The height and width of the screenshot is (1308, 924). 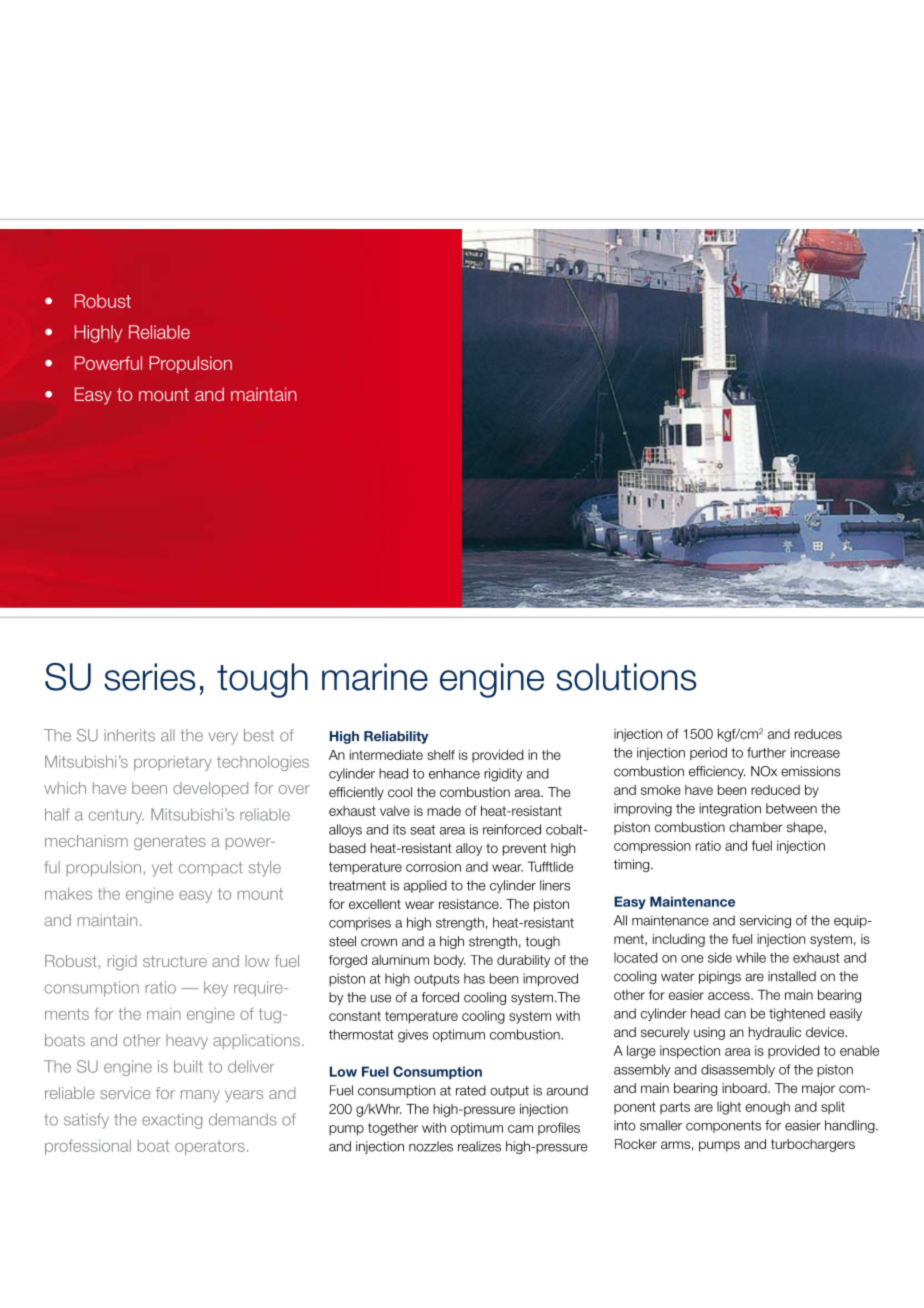 I want to click on body, so click(x=449, y=961).
